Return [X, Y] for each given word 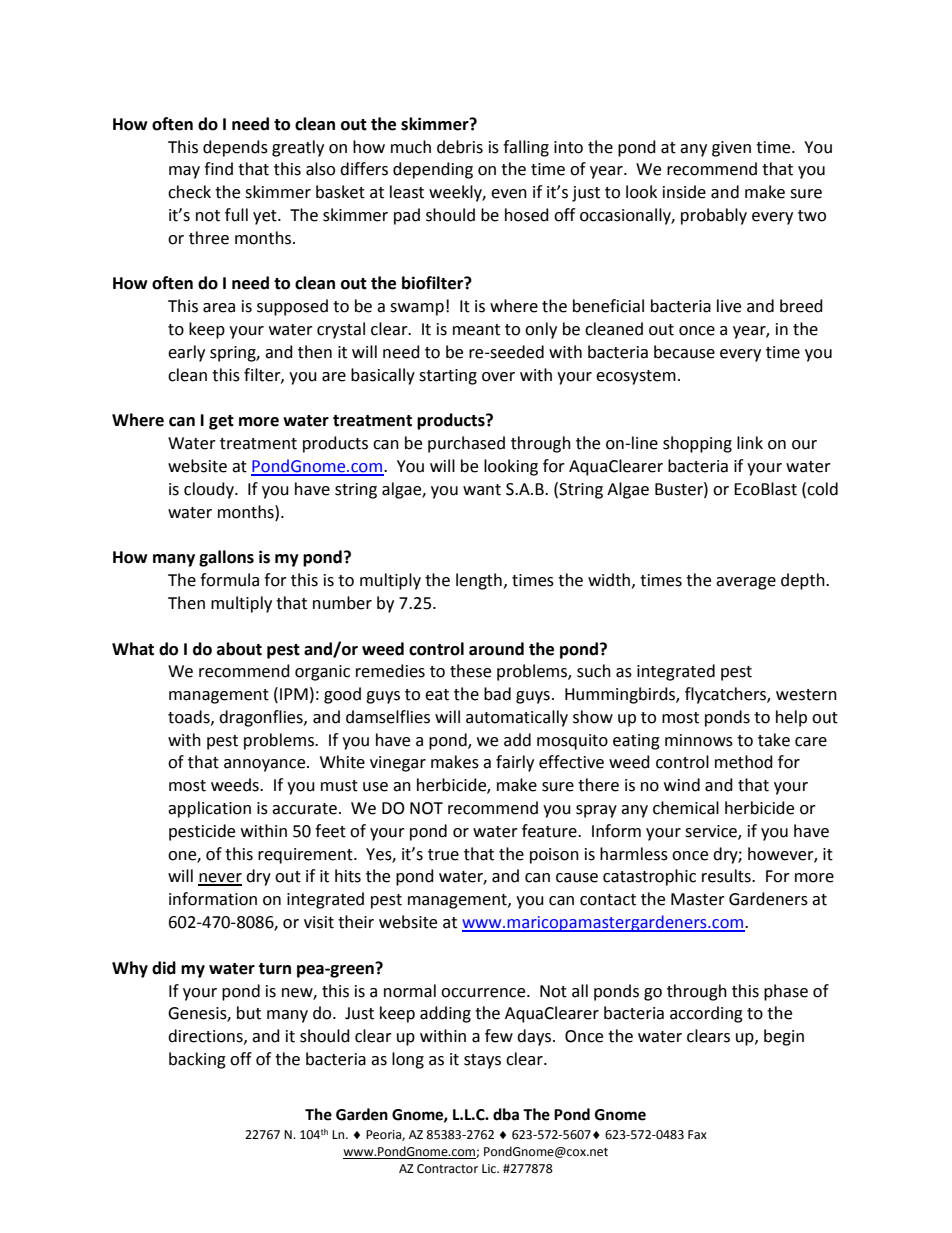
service [712, 832]
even [509, 194]
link [750, 442]
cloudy [210, 490]
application [209, 809]
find [218, 169]
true [443, 855]
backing [197, 1060]
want [482, 490]
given [731, 149]
